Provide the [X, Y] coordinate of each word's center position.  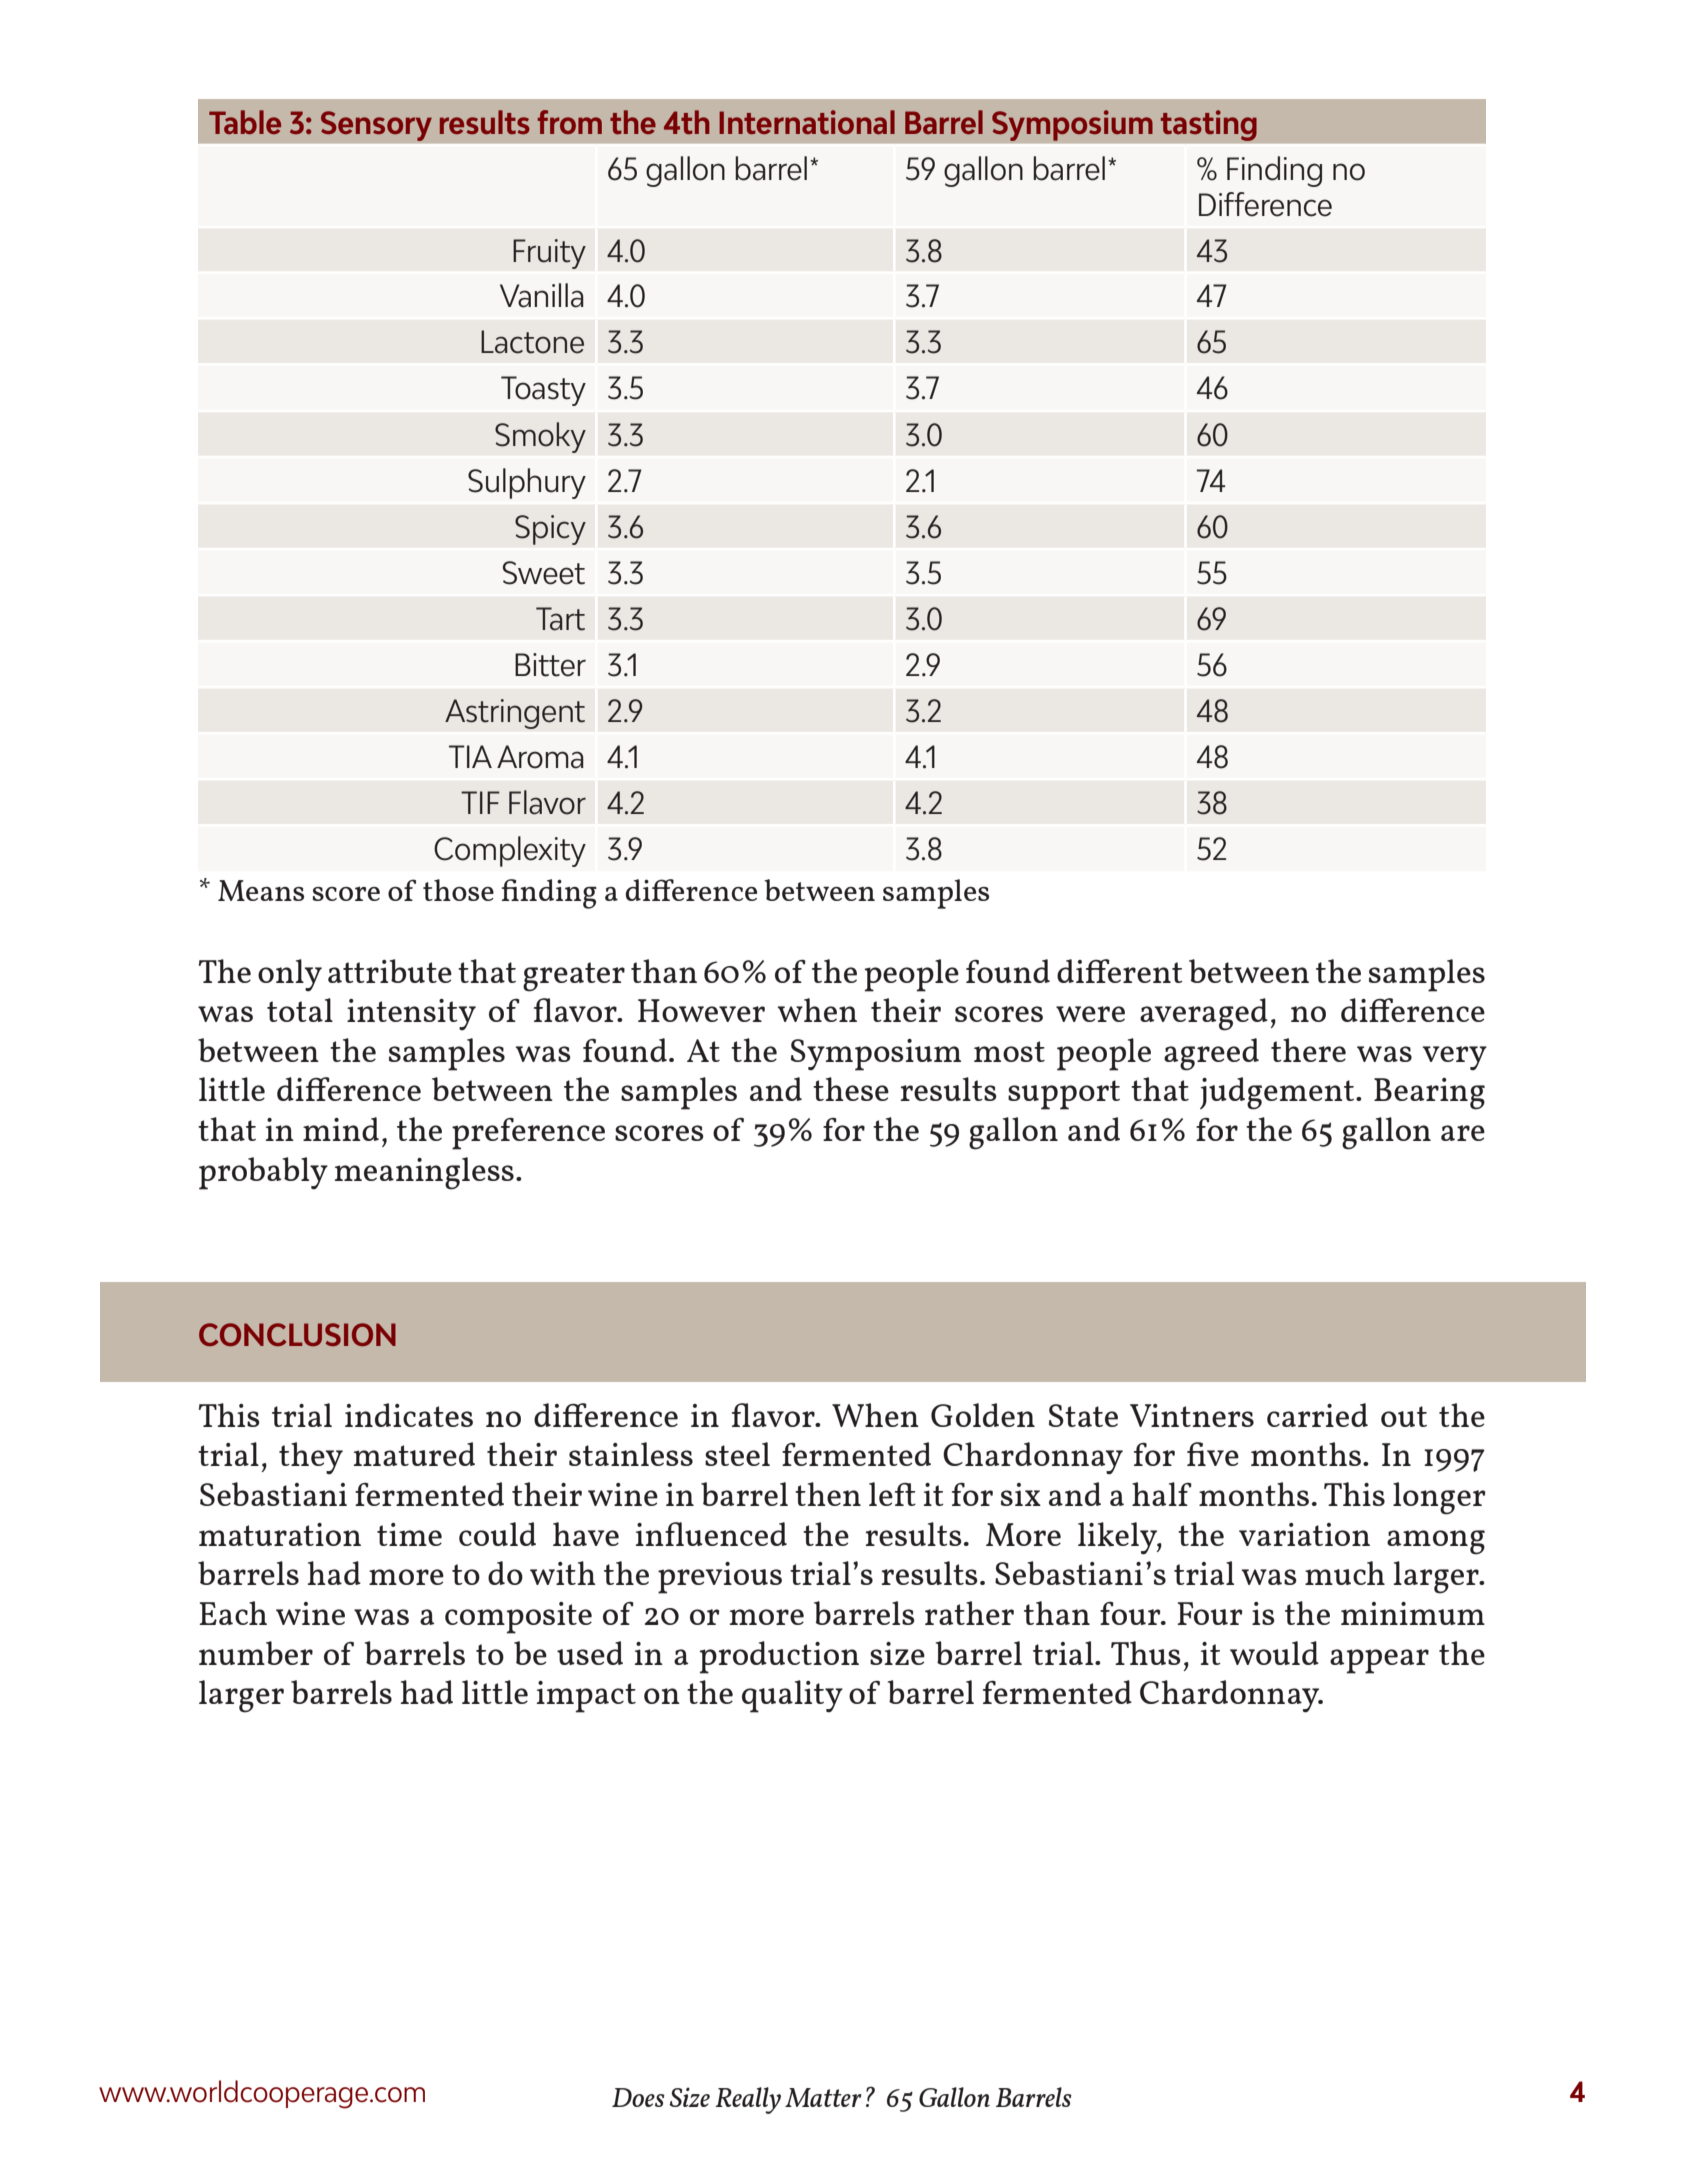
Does [638, 2097]
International [807, 122]
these [851, 1089]
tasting [1208, 125]
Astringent [515, 714]
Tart [560, 619]
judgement [1278, 1093]
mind [341, 1129]
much [1345, 1573]
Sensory [376, 126]
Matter [823, 2097]
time [409, 1534]
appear [1379, 1661]
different [1120, 971]
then [828, 1494]
